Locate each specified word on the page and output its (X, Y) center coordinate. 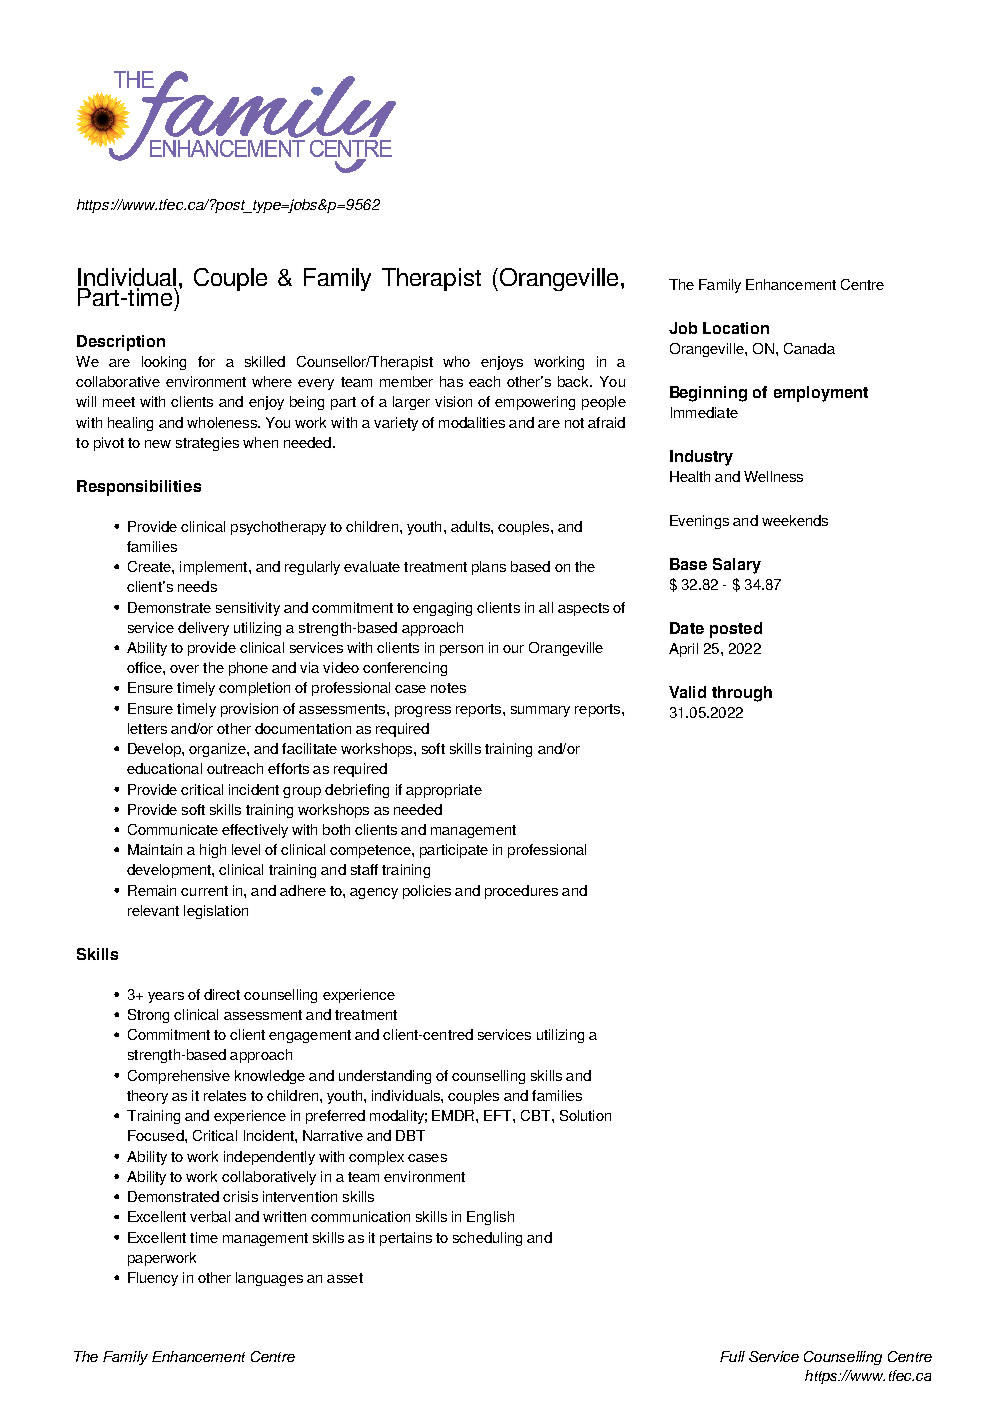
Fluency (153, 1279)
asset (345, 1278)
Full (732, 1356)
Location (736, 328)
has (451, 381)
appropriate (444, 791)
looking (164, 363)
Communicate (173, 829)
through (742, 694)
